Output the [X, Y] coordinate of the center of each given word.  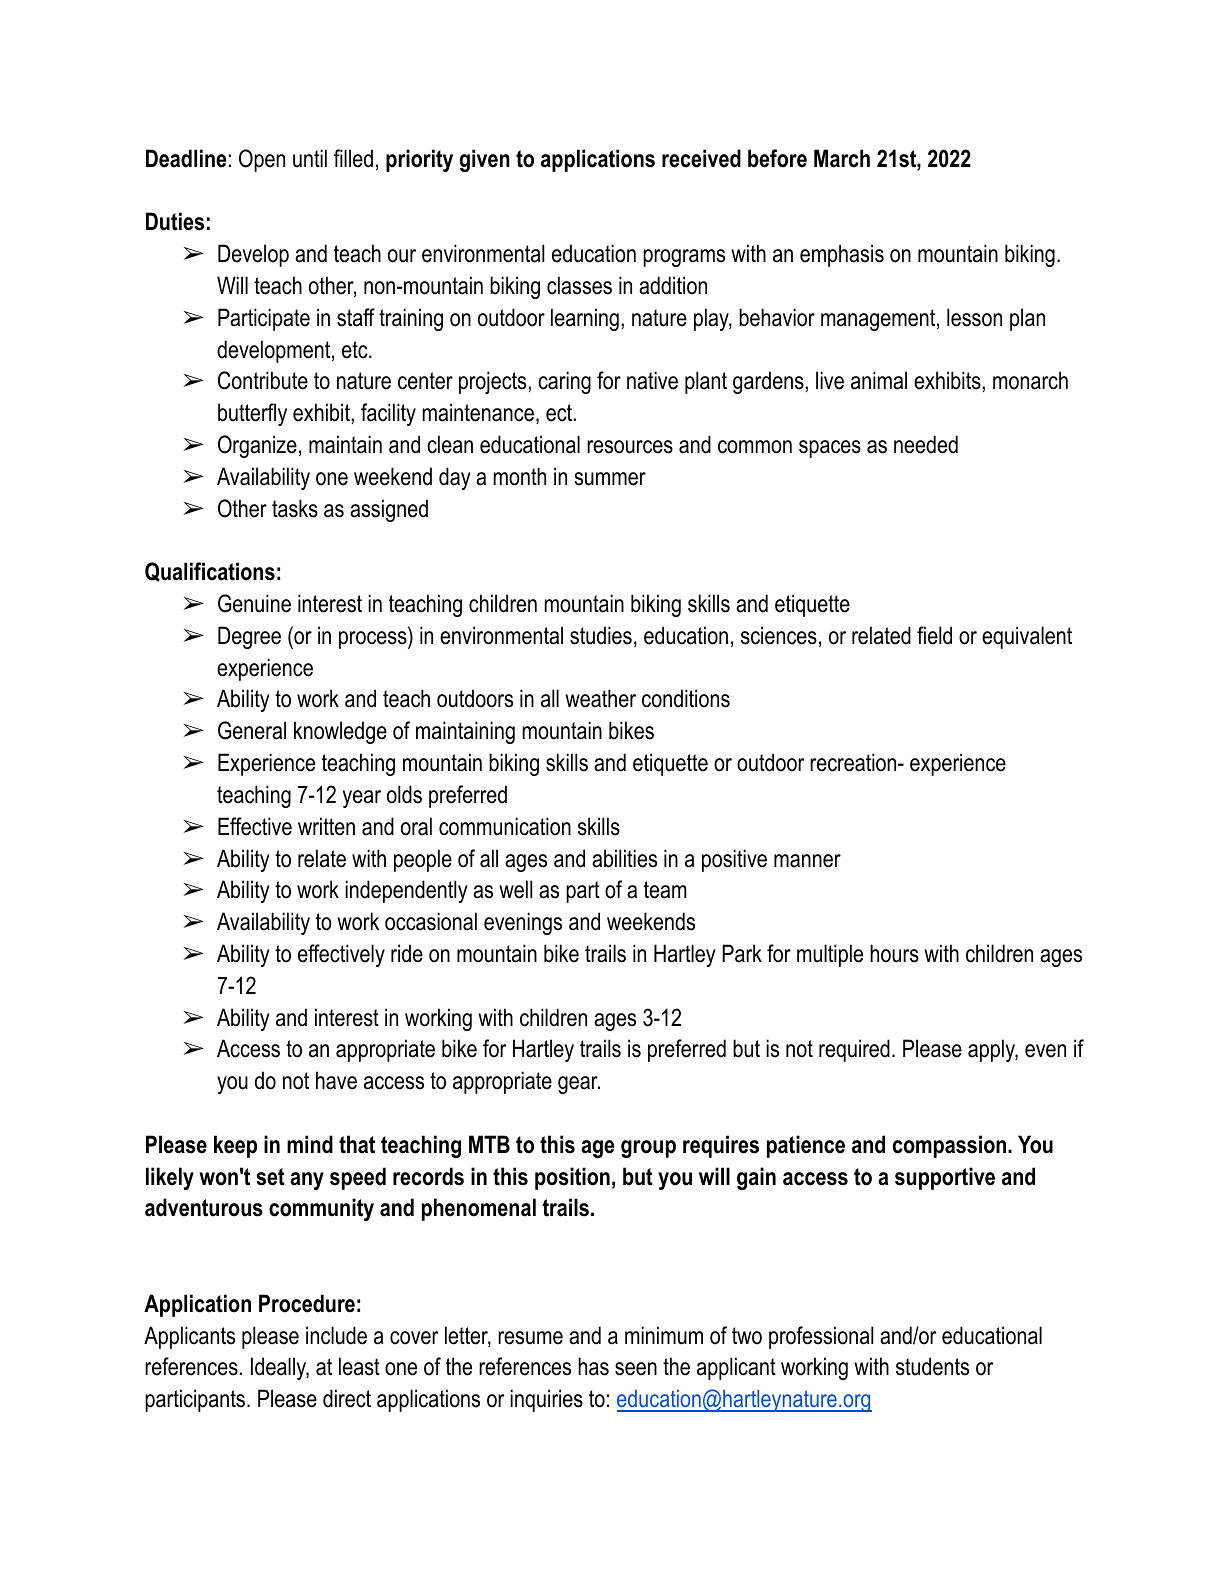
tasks [295, 508]
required [854, 1050]
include [336, 1335]
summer [610, 479]
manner [807, 861]
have [336, 1080]
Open [262, 160]
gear [579, 1085]
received [701, 158]
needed [926, 444]
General [252, 730]
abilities [624, 858]
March [842, 158]
